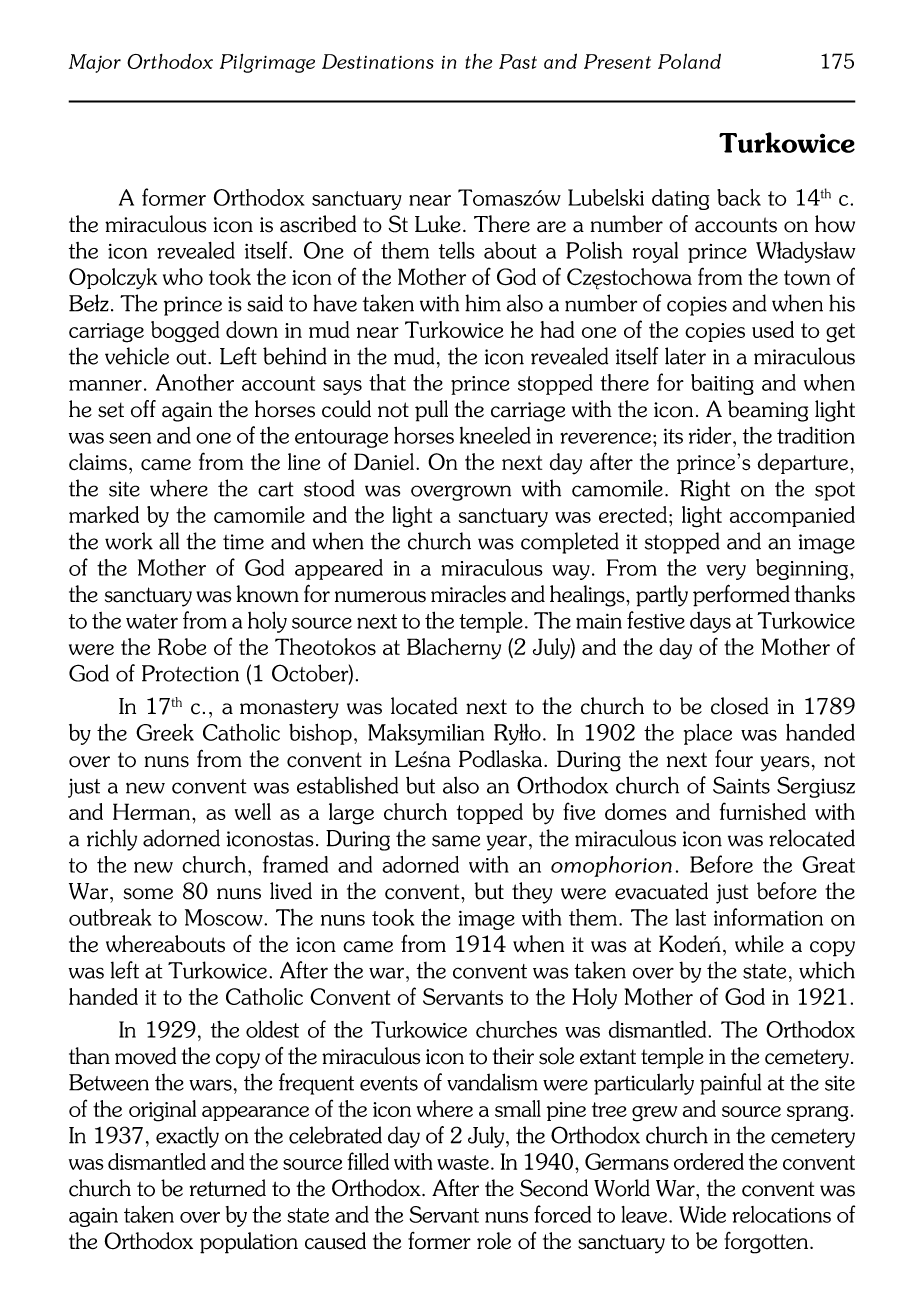 The image size is (924, 1311). What do you see at coordinates (483, 303) in the screenshot?
I see `him` at bounding box center [483, 303].
